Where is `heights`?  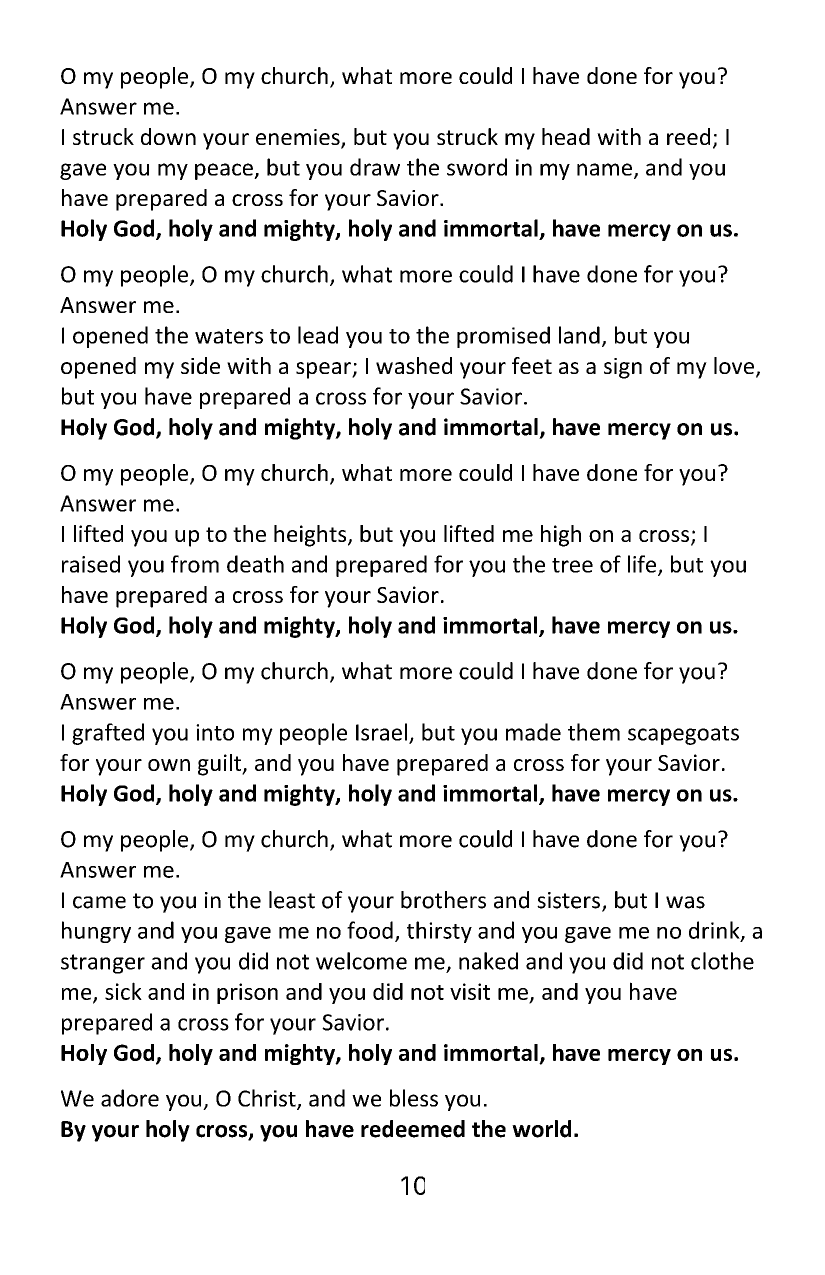
heights is located at coordinates (311, 536).
